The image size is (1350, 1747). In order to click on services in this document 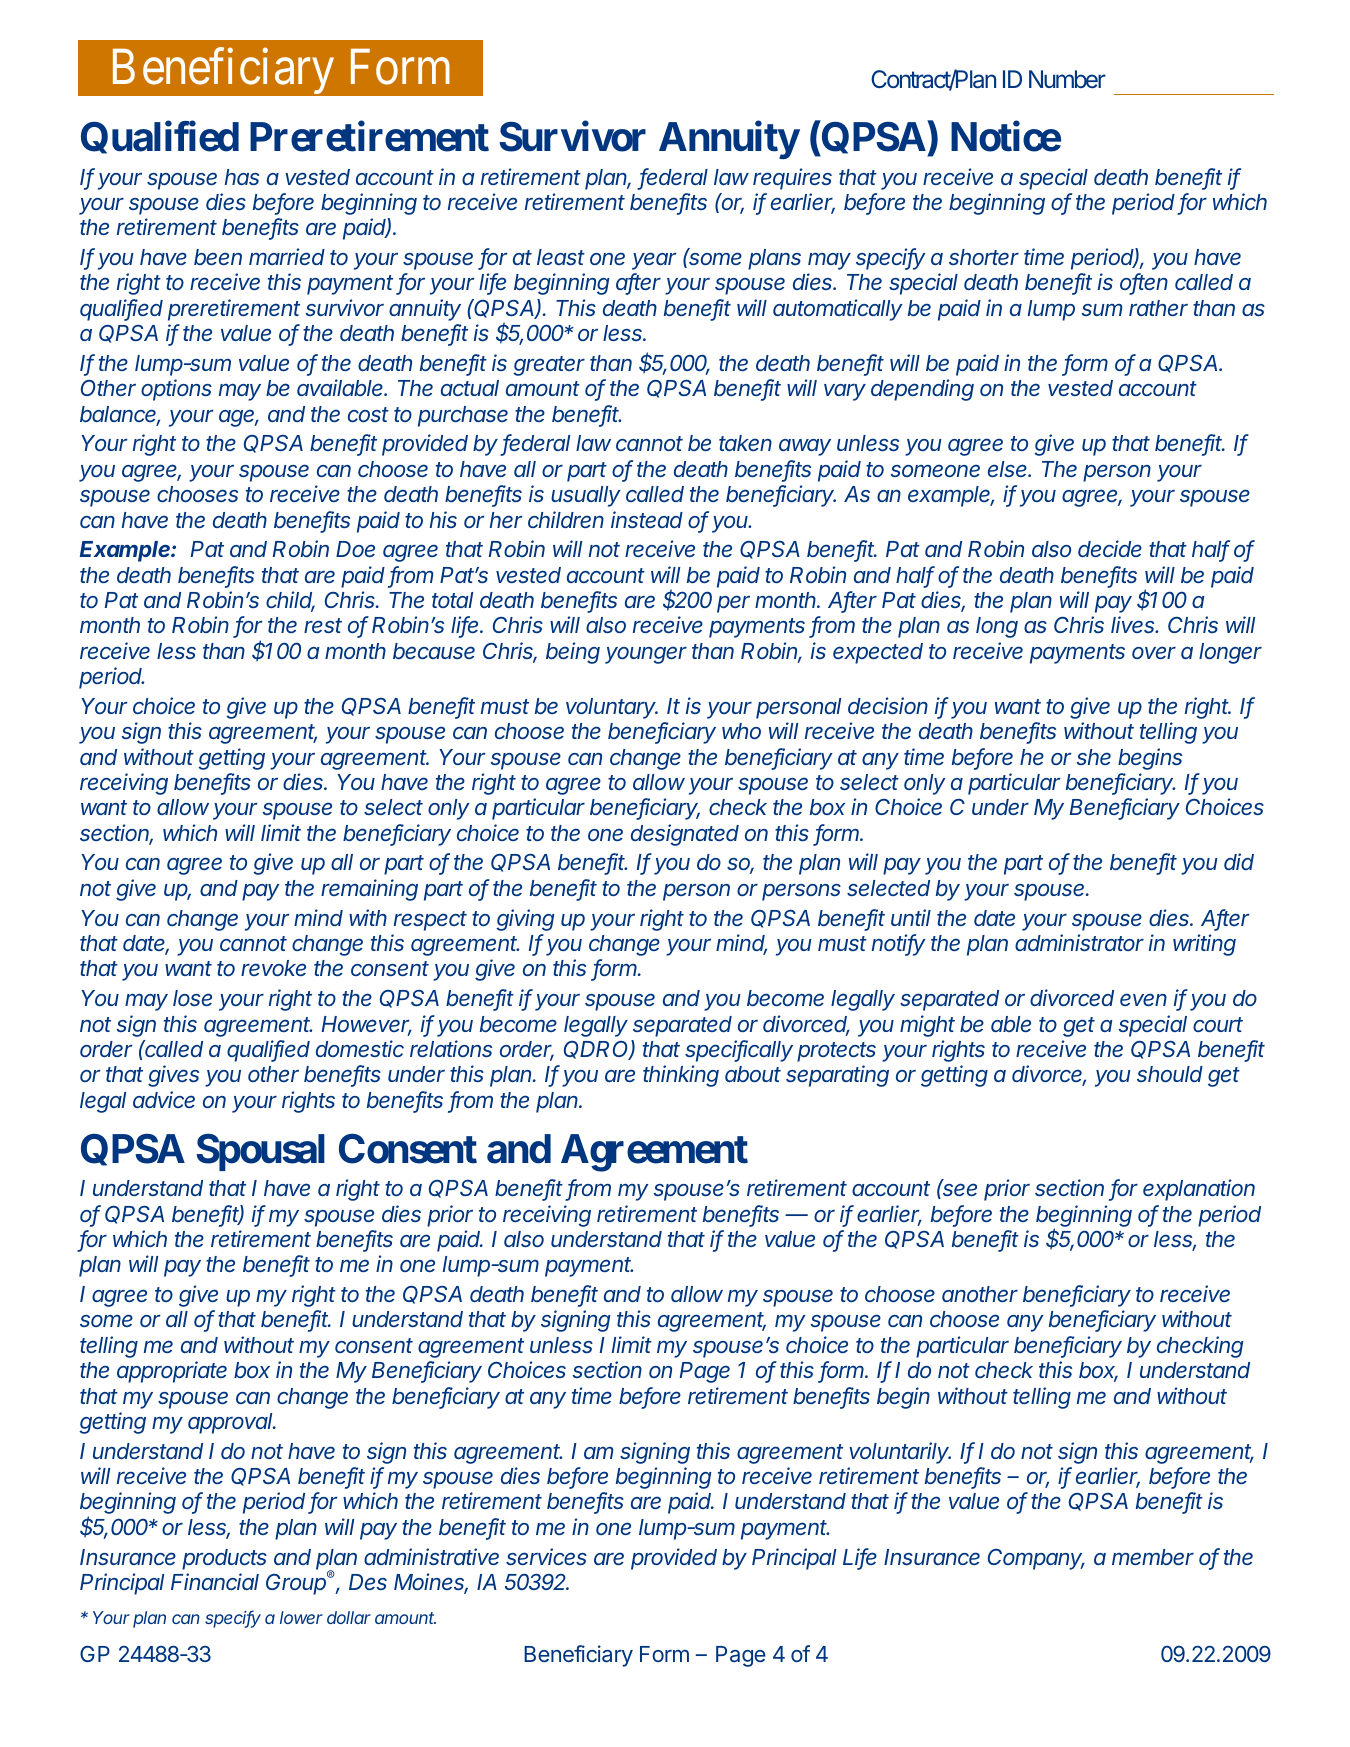, I will do `click(546, 1556)`.
